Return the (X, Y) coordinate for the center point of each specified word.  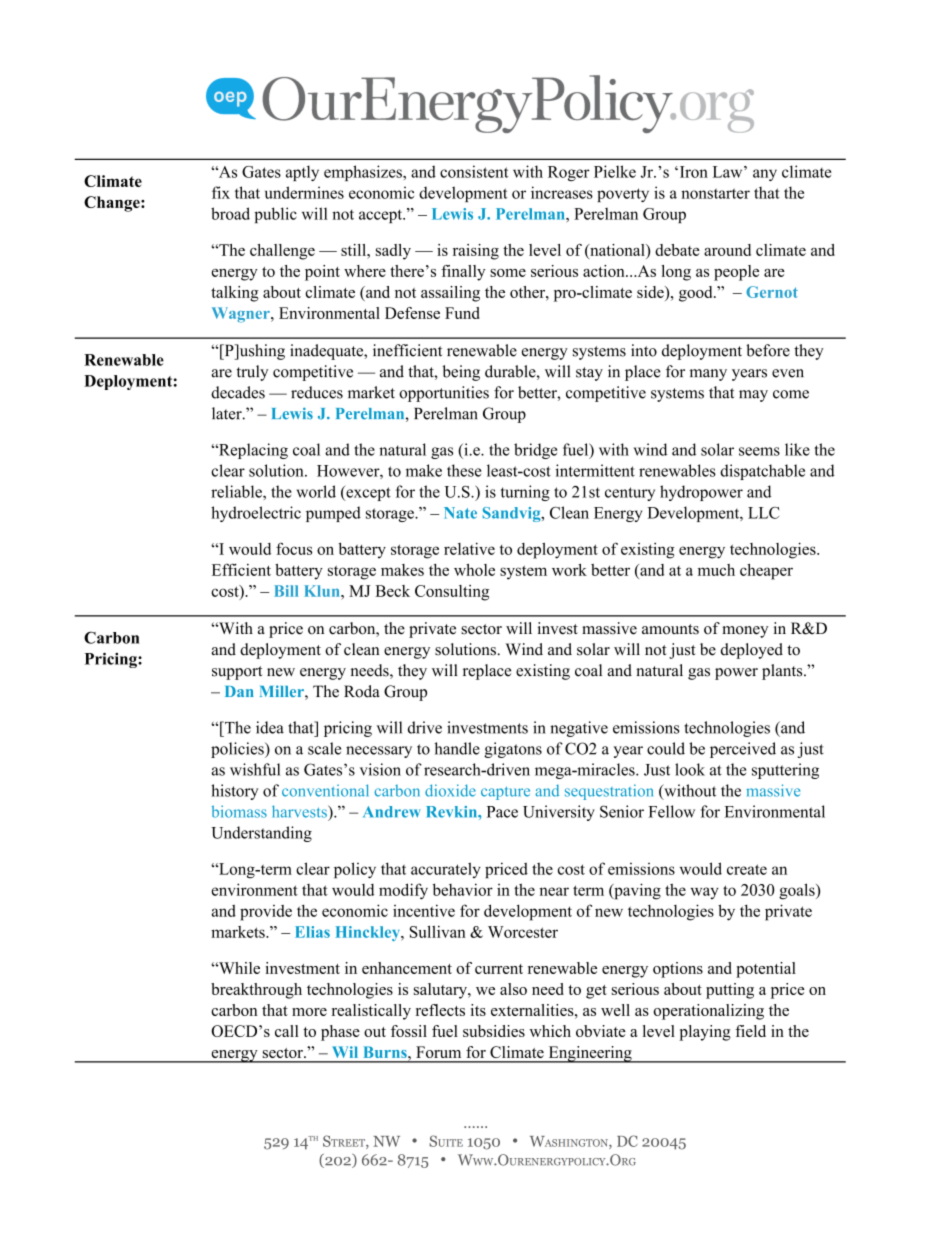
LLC (763, 513)
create (747, 869)
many (708, 375)
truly (252, 373)
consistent (474, 171)
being (461, 373)
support (237, 673)
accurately (446, 870)
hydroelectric (256, 514)
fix (221, 192)
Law (729, 172)
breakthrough (256, 991)
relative (469, 548)
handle (457, 748)
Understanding (261, 834)
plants (783, 672)
